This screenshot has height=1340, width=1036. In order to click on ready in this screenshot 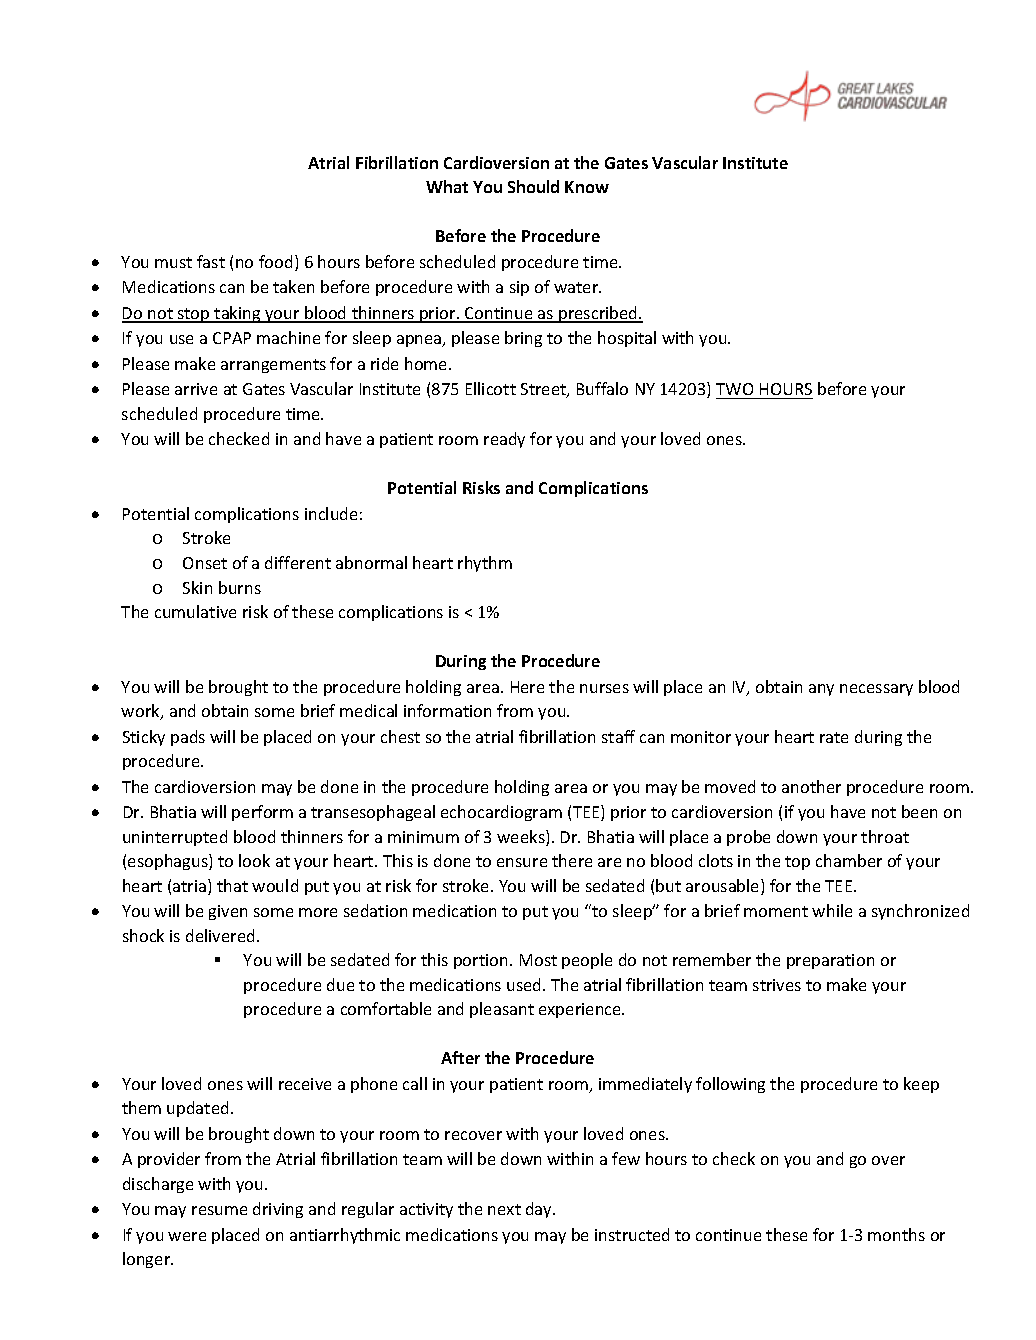, I will do `click(504, 440)`.
